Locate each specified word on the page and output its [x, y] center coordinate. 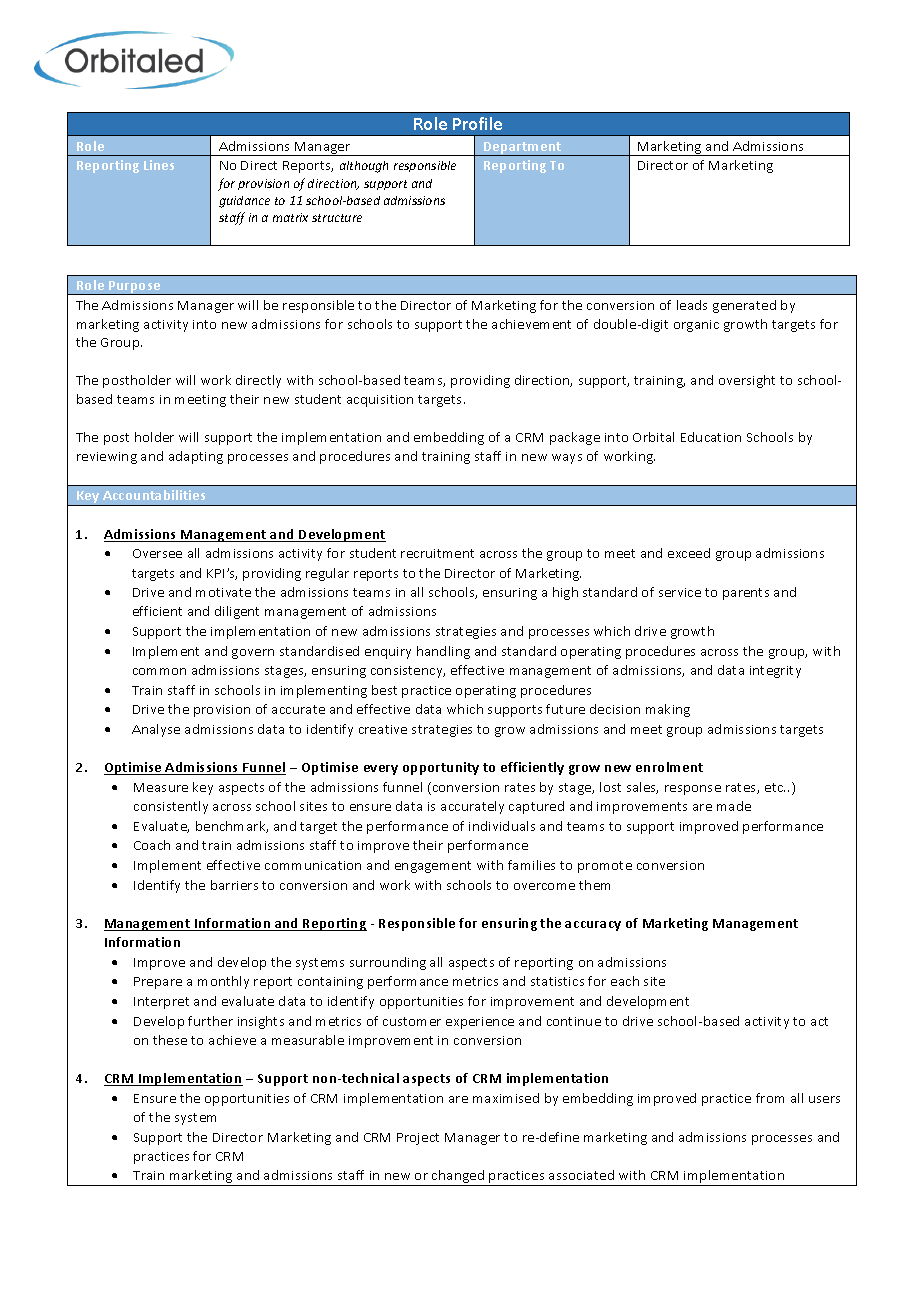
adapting [196, 457]
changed [458, 1178]
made [734, 806]
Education [711, 437]
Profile [477, 123]
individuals [502, 826]
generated [744, 306]
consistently [171, 807]
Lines [159, 165]
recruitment [437, 553]
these [170, 1040]
